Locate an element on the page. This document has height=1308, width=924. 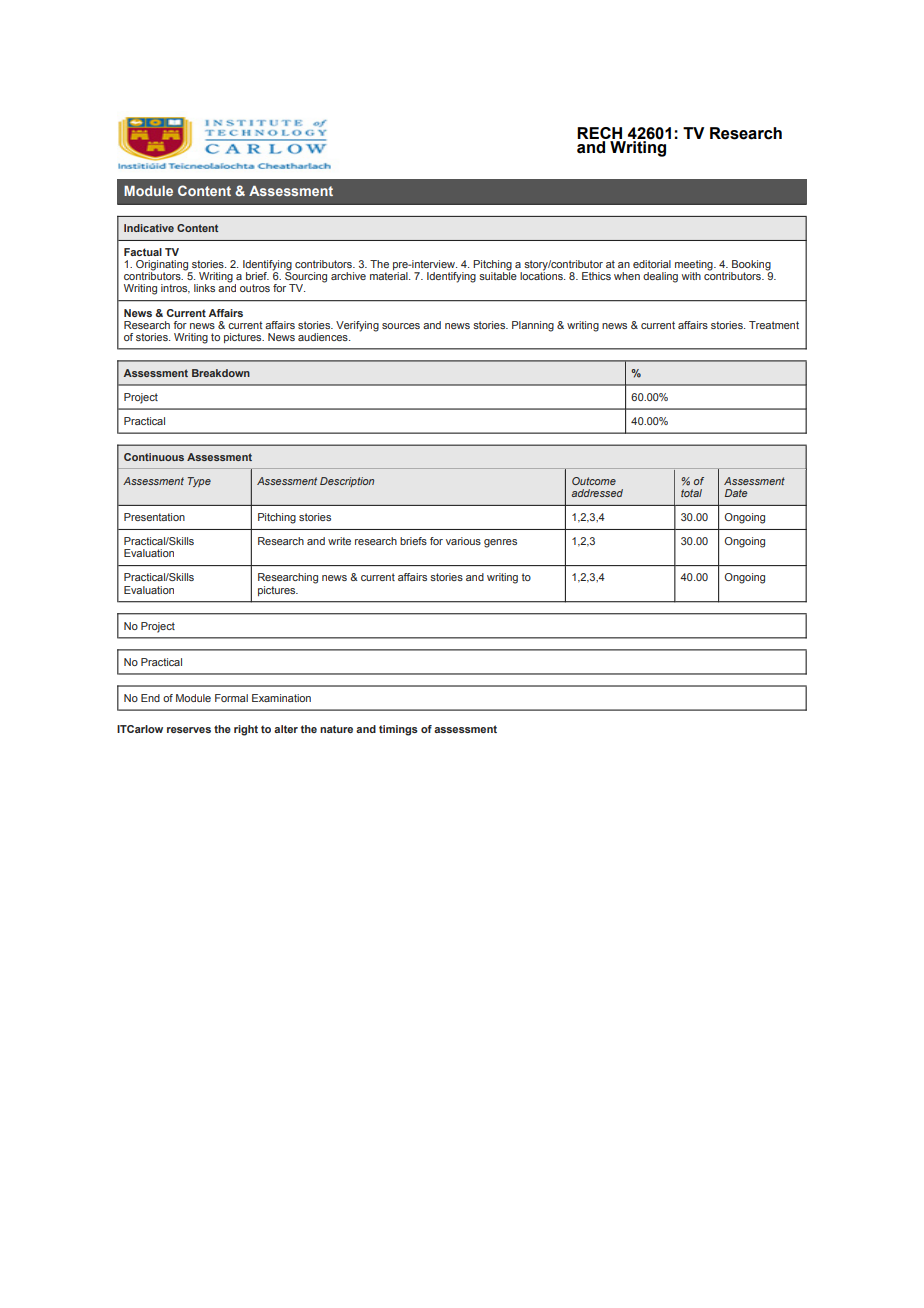
Treatment is located at coordinates (774, 325).
